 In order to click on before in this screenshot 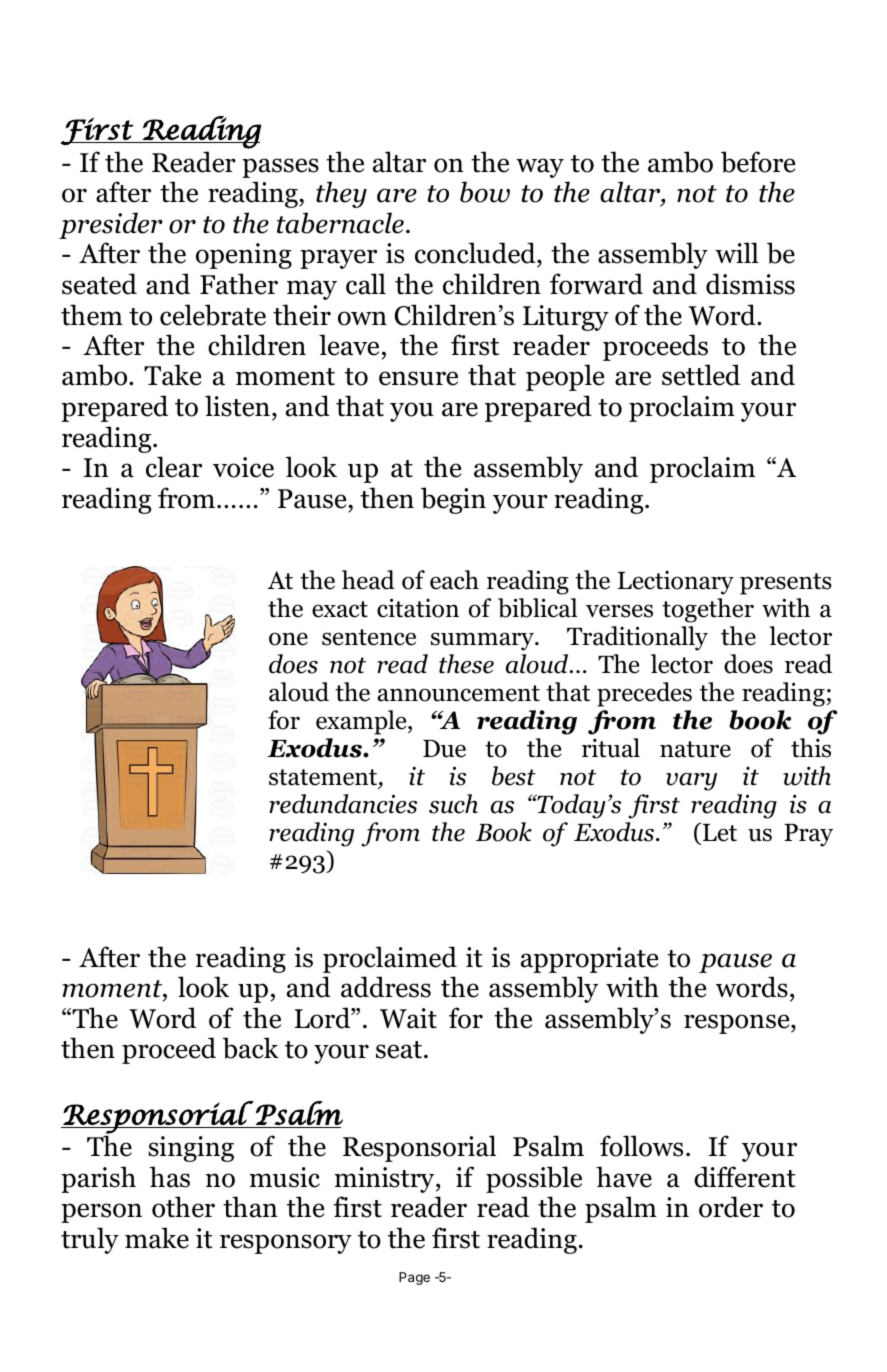, I will do `click(758, 162)`.
